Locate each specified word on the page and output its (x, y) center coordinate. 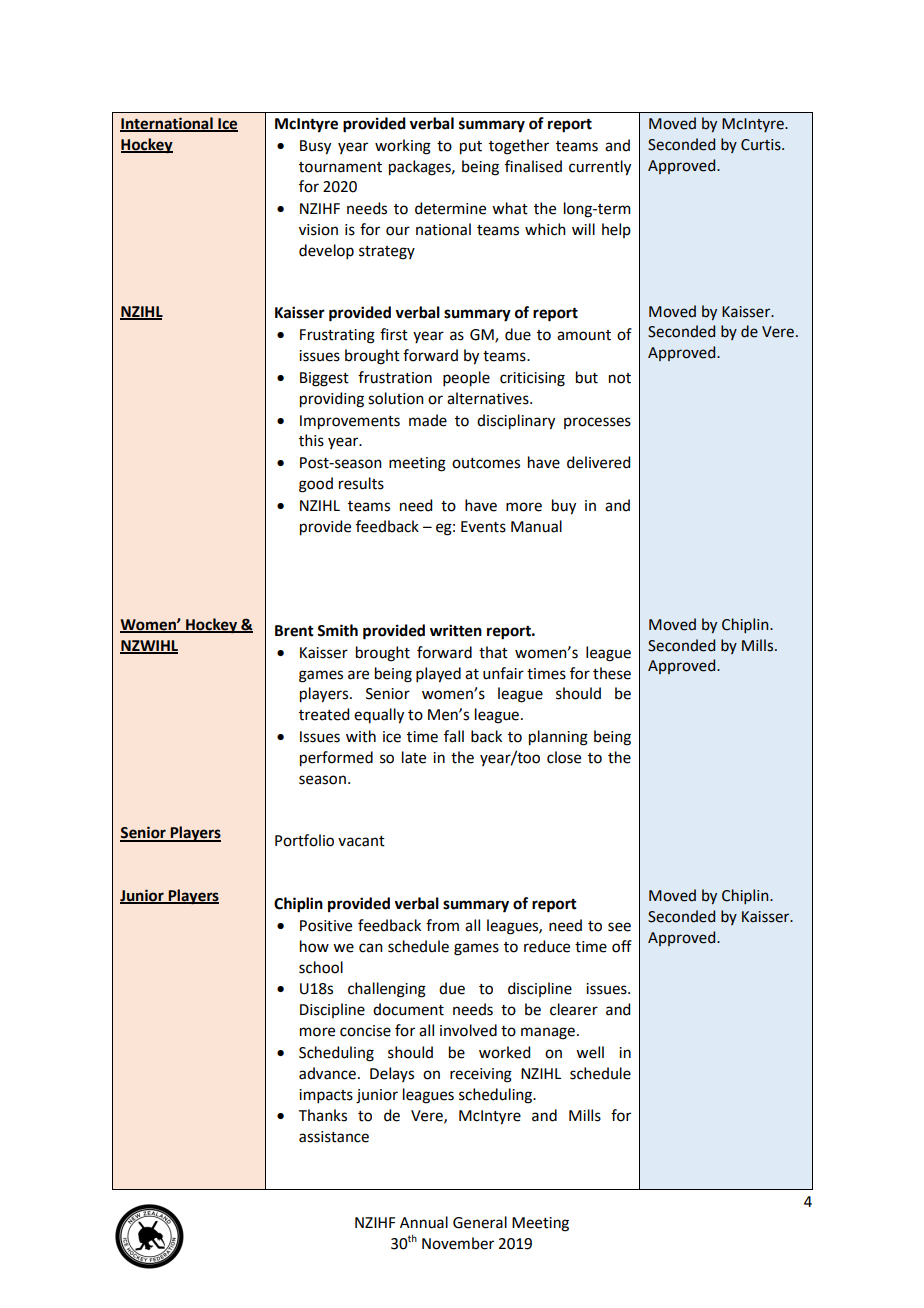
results (361, 483)
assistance (334, 1137)
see (619, 927)
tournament (340, 167)
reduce (547, 946)
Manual (536, 526)
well (590, 1052)
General (480, 1222)
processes (597, 423)
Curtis (762, 145)
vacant (361, 841)
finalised (533, 166)
